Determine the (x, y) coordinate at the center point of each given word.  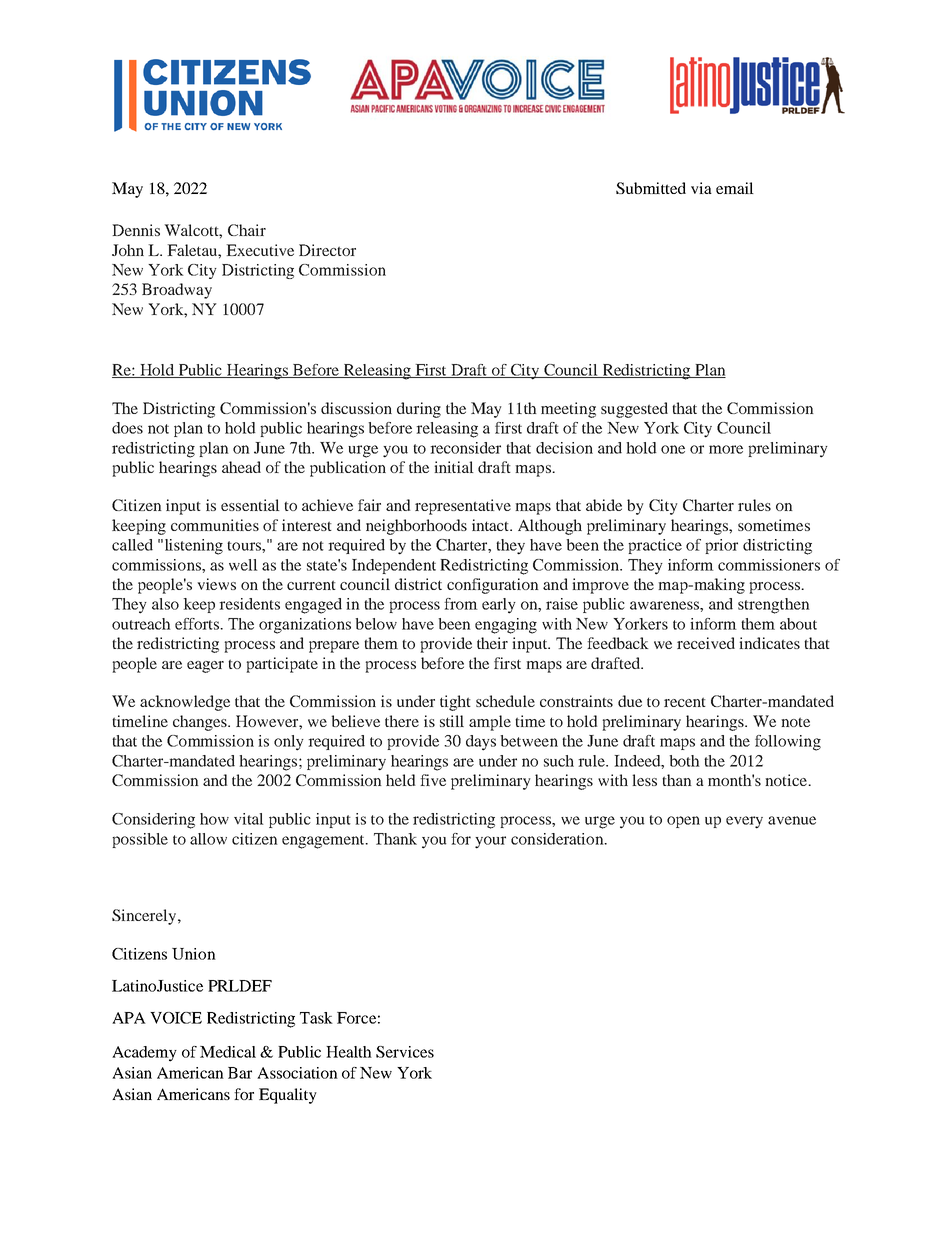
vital (249, 819)
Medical (228, 1052)
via (701, 188)
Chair (247, 230)
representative (463, 507)
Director (327, 250)
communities (215, 525)
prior (721, 546)
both (684, 761)
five (433, 780)
